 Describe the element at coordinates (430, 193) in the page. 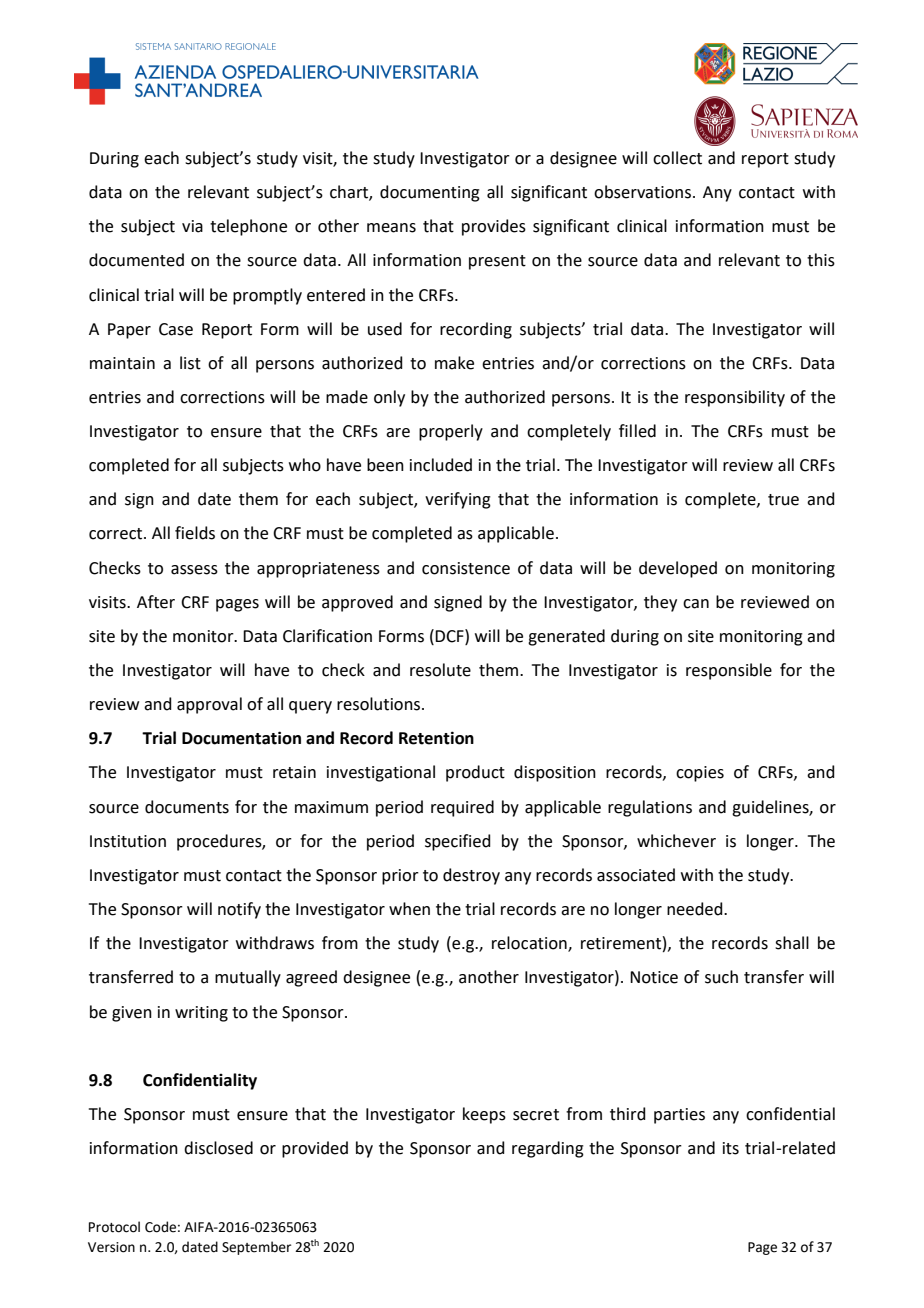

I see `documenting` at that location.
